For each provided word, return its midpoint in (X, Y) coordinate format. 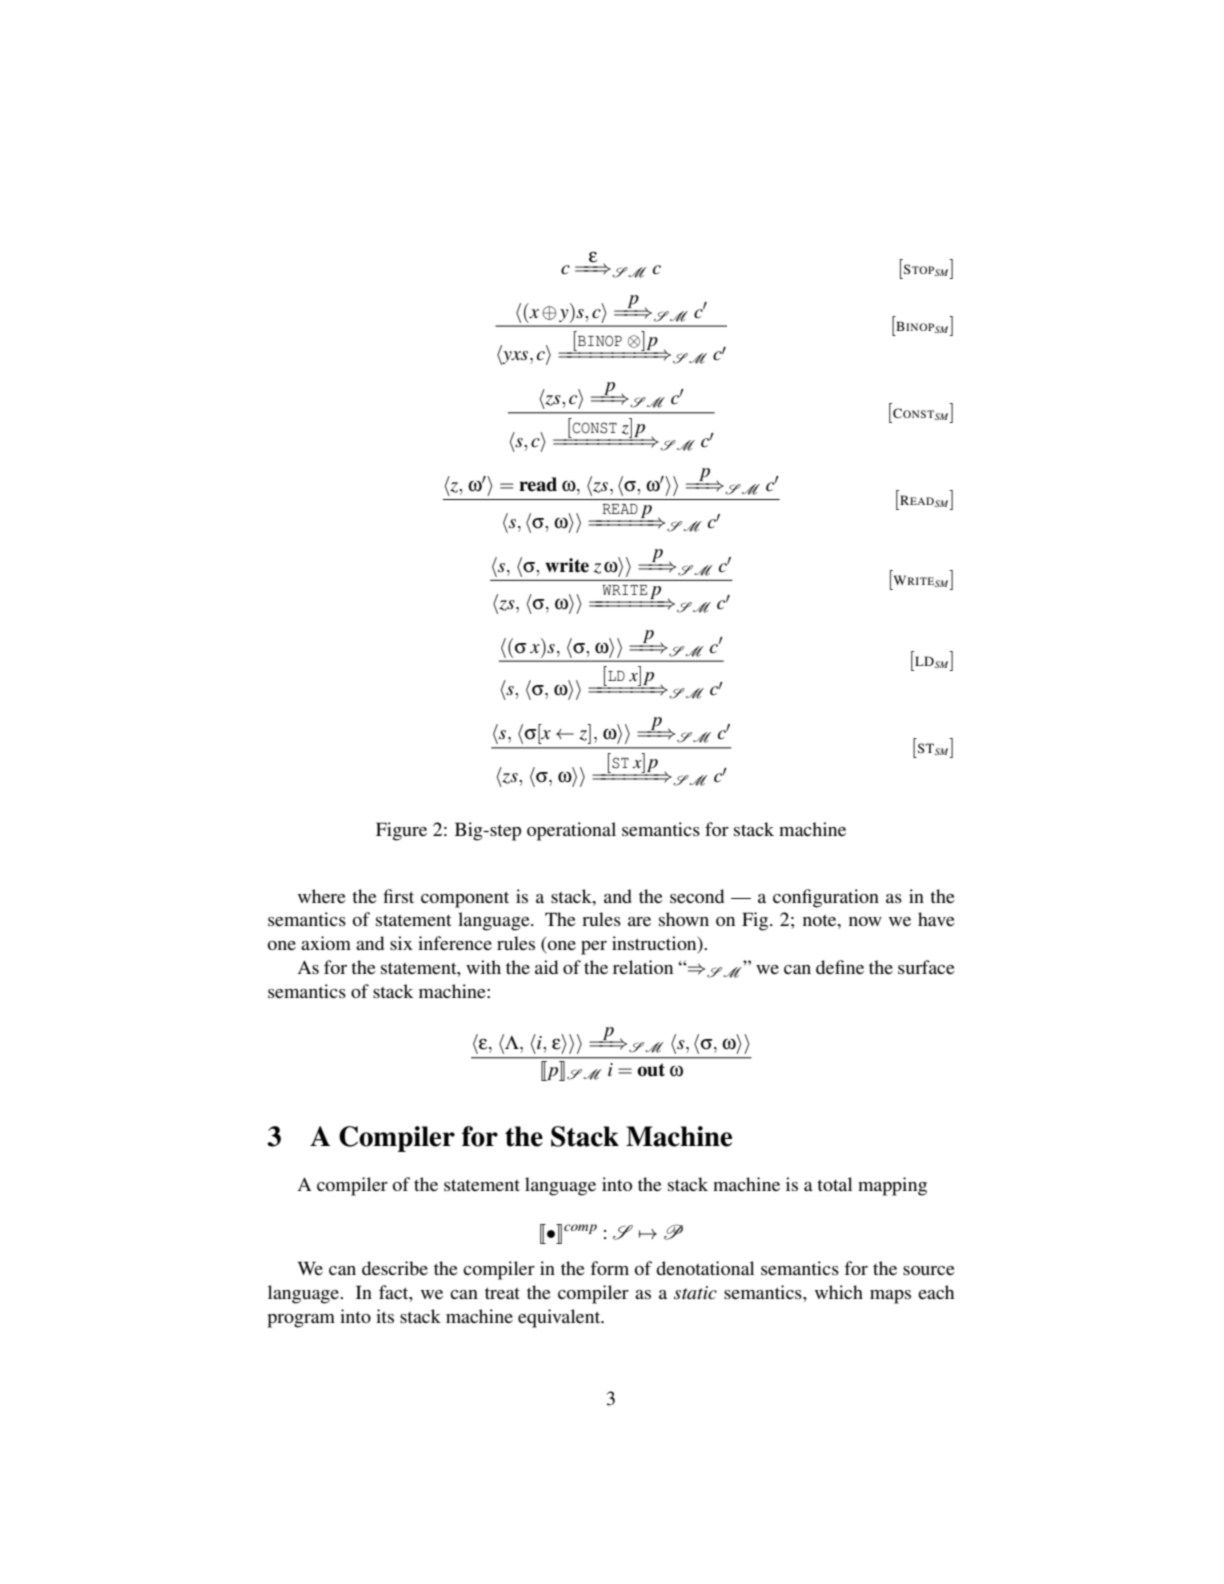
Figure (401, 831)
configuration (826, 898)
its (385, 1316)
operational (571, 831)
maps (890, 1297)
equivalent (560, 1318)
